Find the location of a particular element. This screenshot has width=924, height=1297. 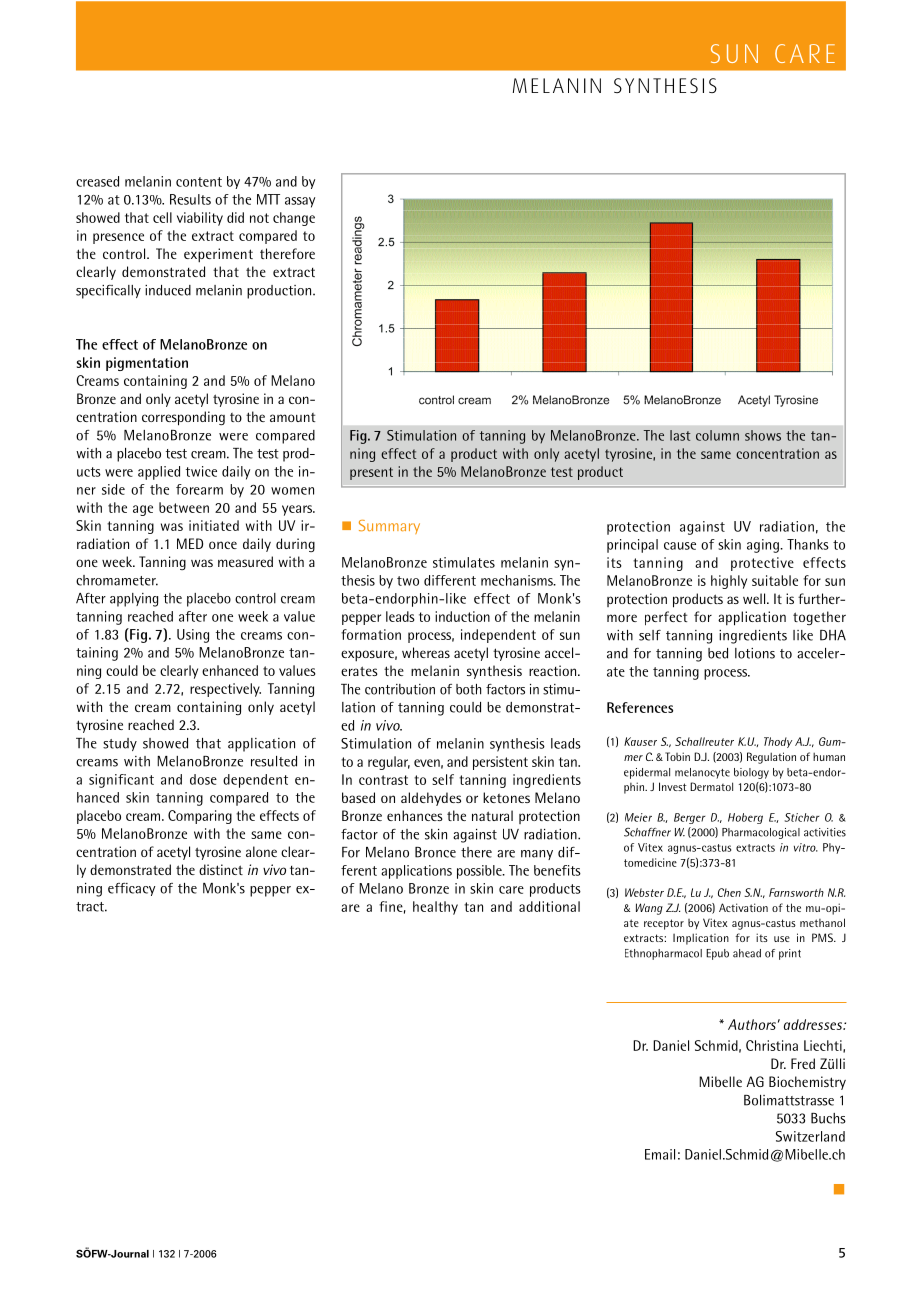

both is located at coordinates (468, 689).
